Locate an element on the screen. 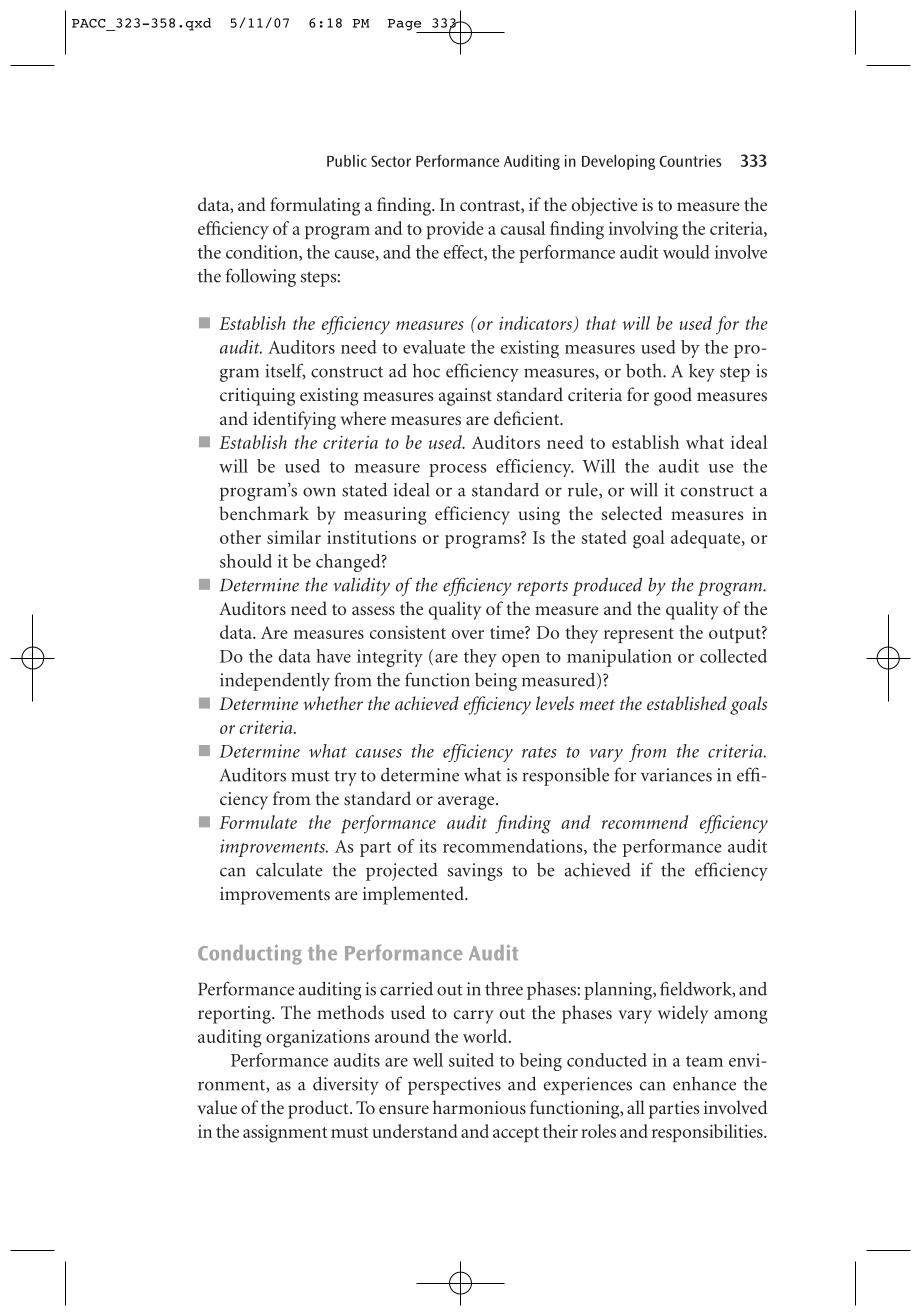 This screenshot has height=1316, width=921. Public is located at coordinates (347, 161).
